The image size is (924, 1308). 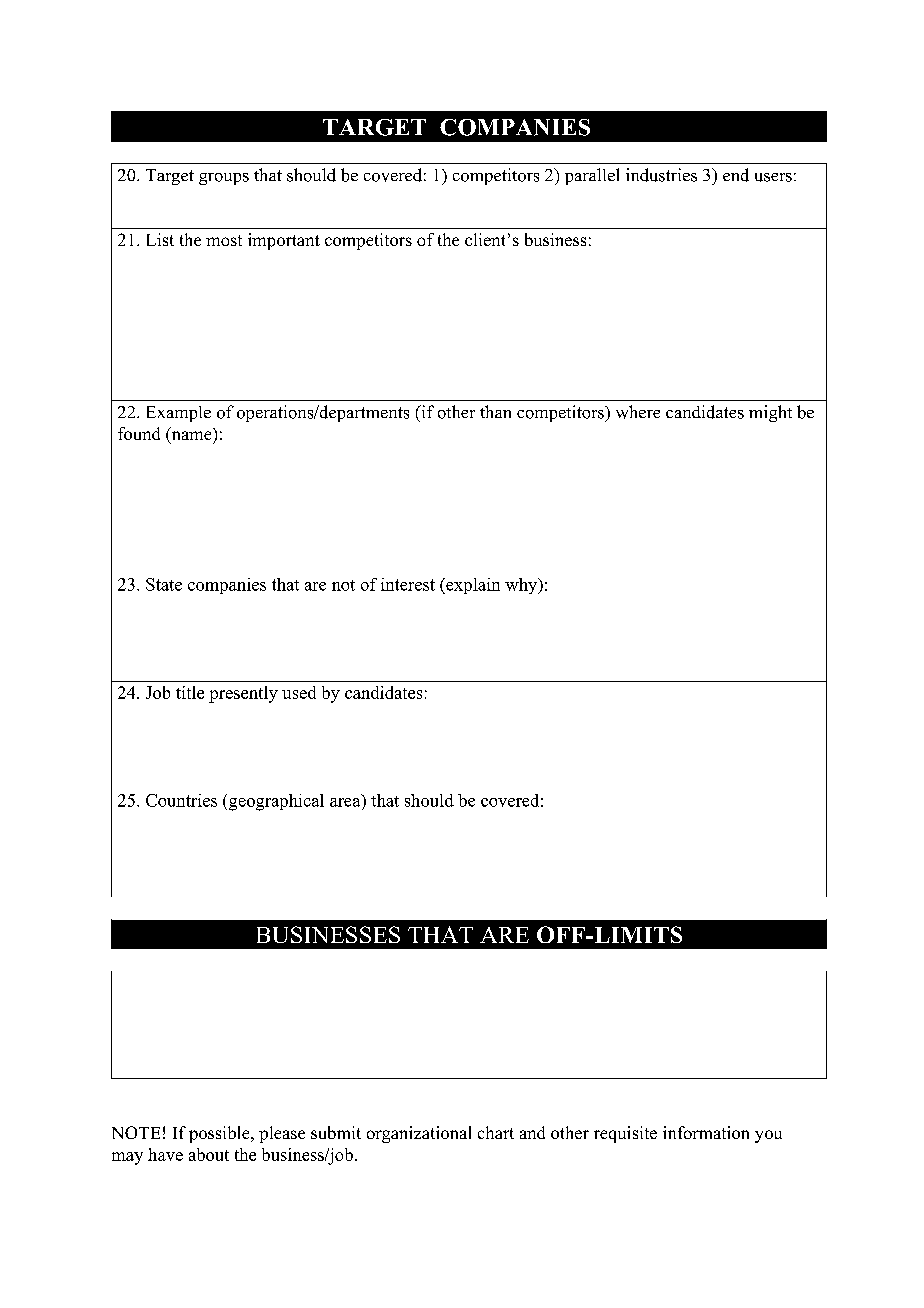 I want to click on why, so click(x=522, y=586).
